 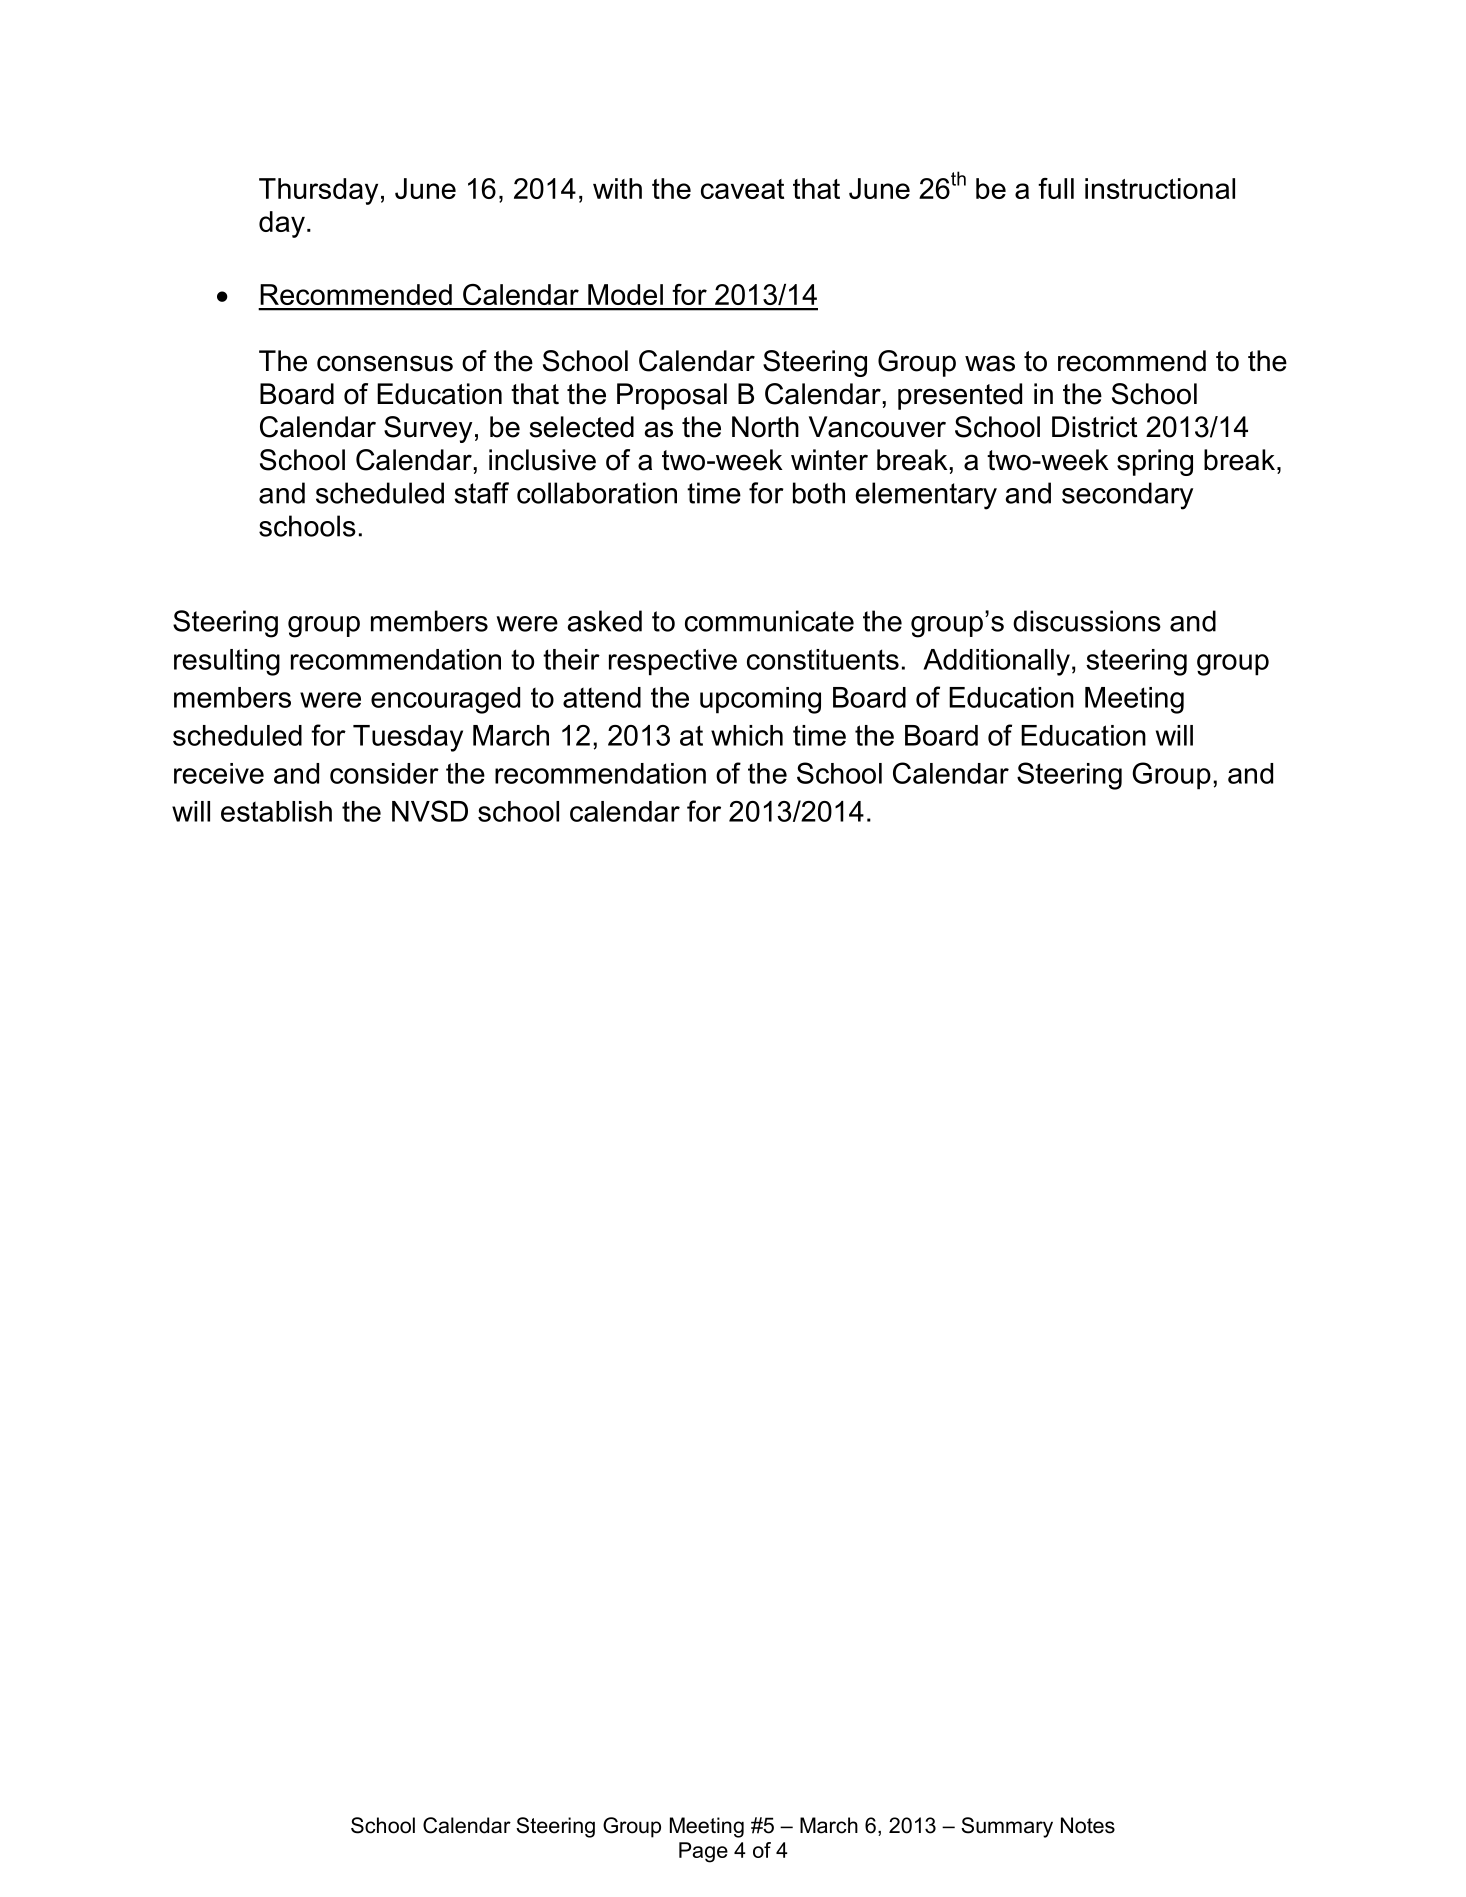 What do you see at coordinates (1007, 1827) in the image?
I see `Summary` at bounding box center [1007, 1827].
